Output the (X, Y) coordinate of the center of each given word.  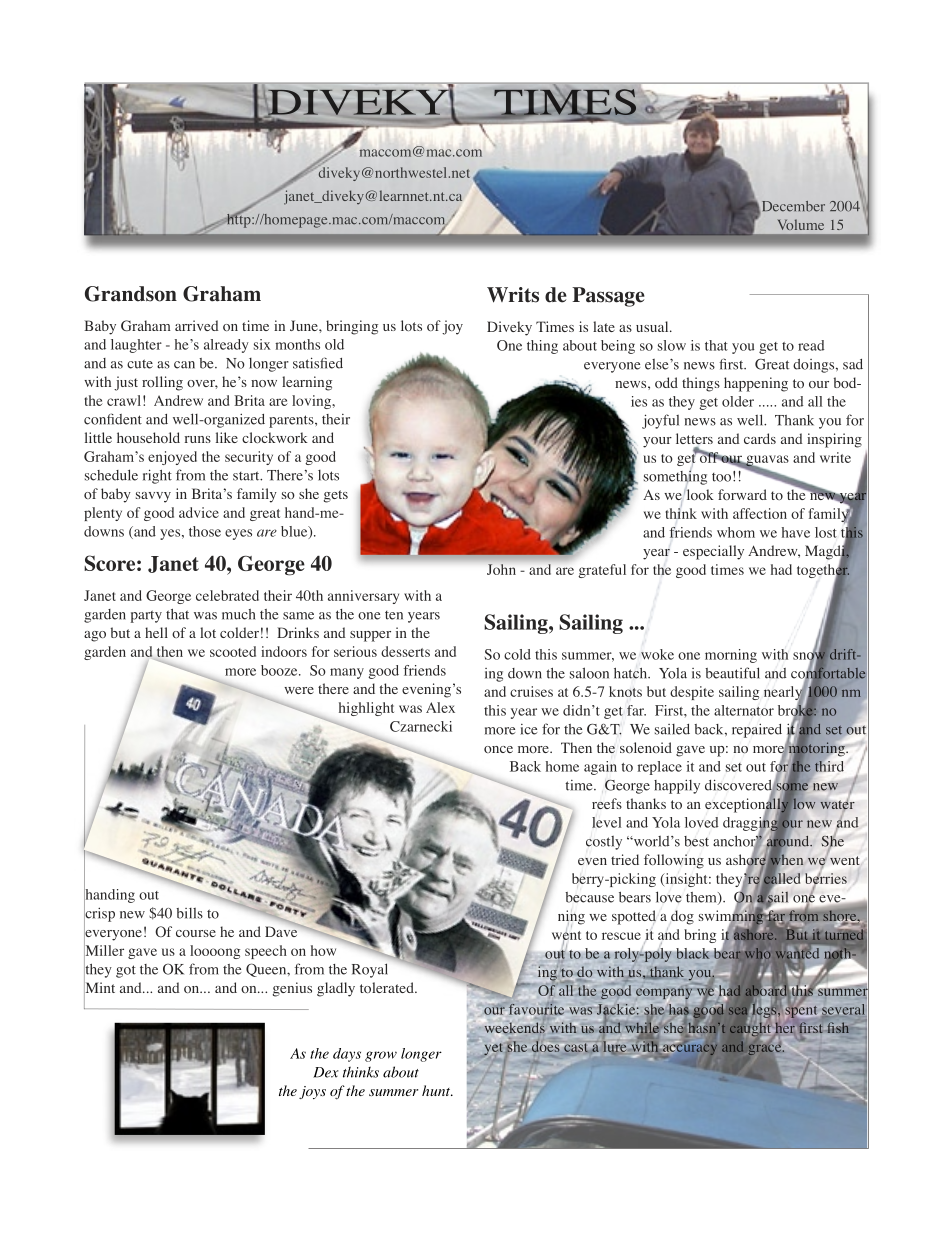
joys (312, 1092)
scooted (233, 651)
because (589, 897)
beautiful (732, 673)
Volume (801, 224)
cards (760, 438)
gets (336, 496)
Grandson (131, 294)
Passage (608, 297)
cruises (531, 691)
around (789, 841)
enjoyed (172, 458)
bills (189, 913)
